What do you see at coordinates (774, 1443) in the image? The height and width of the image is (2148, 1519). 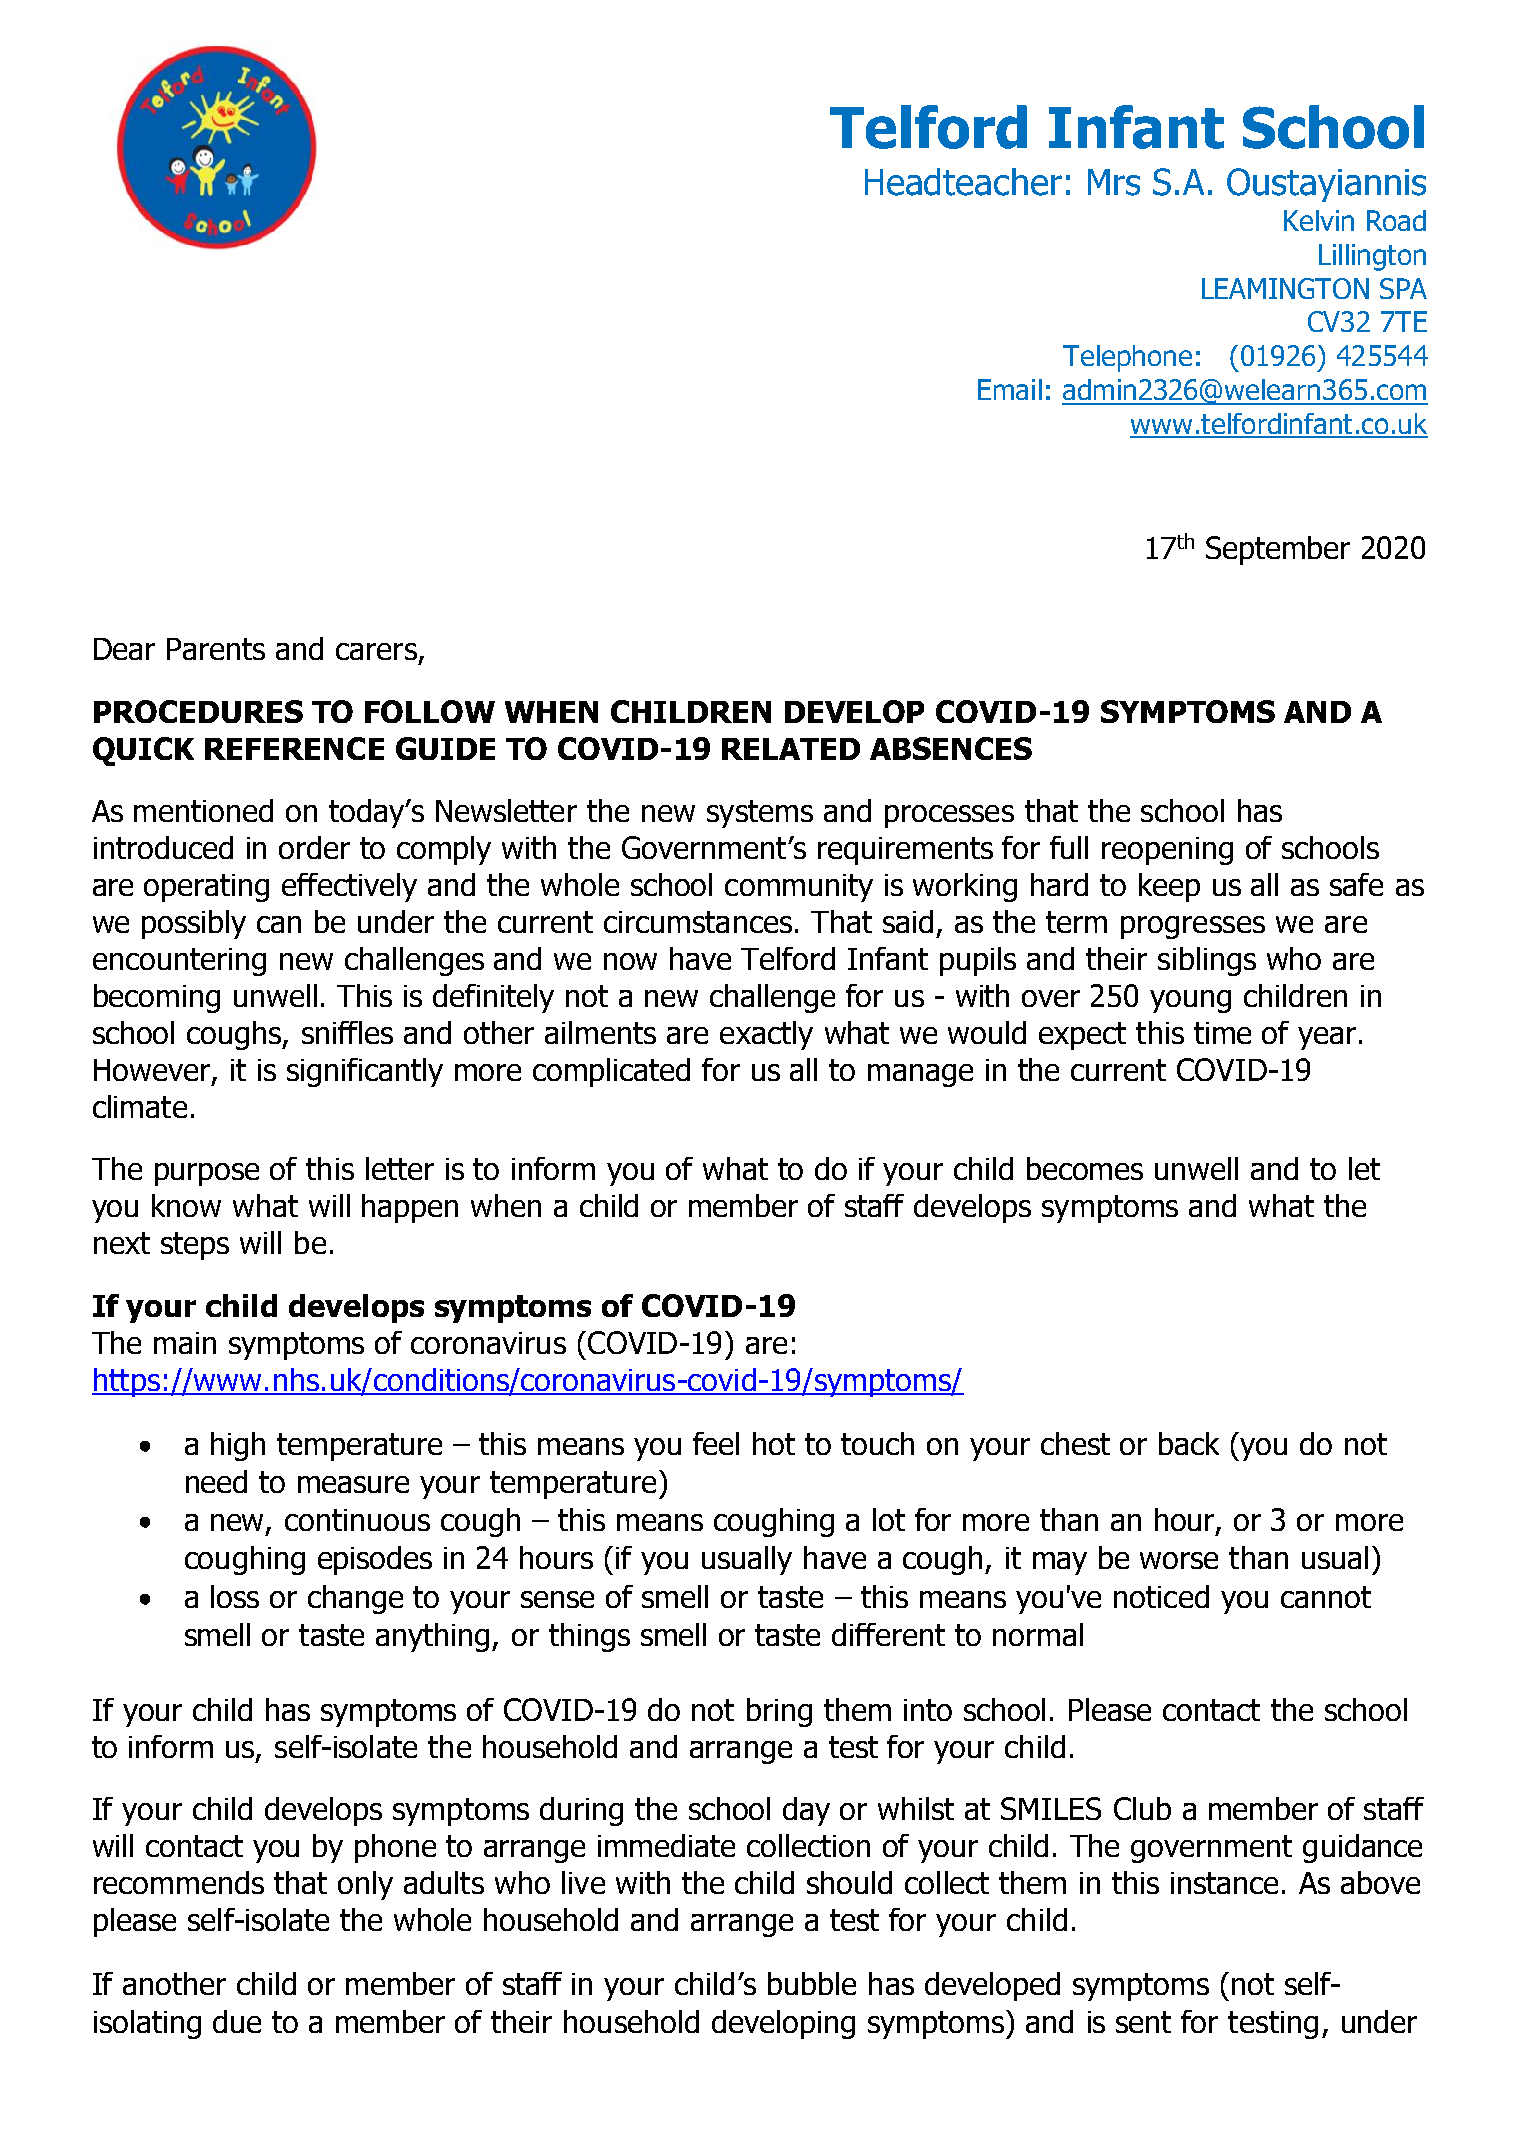 I see `hot` at bounding box center [774, 1443].
